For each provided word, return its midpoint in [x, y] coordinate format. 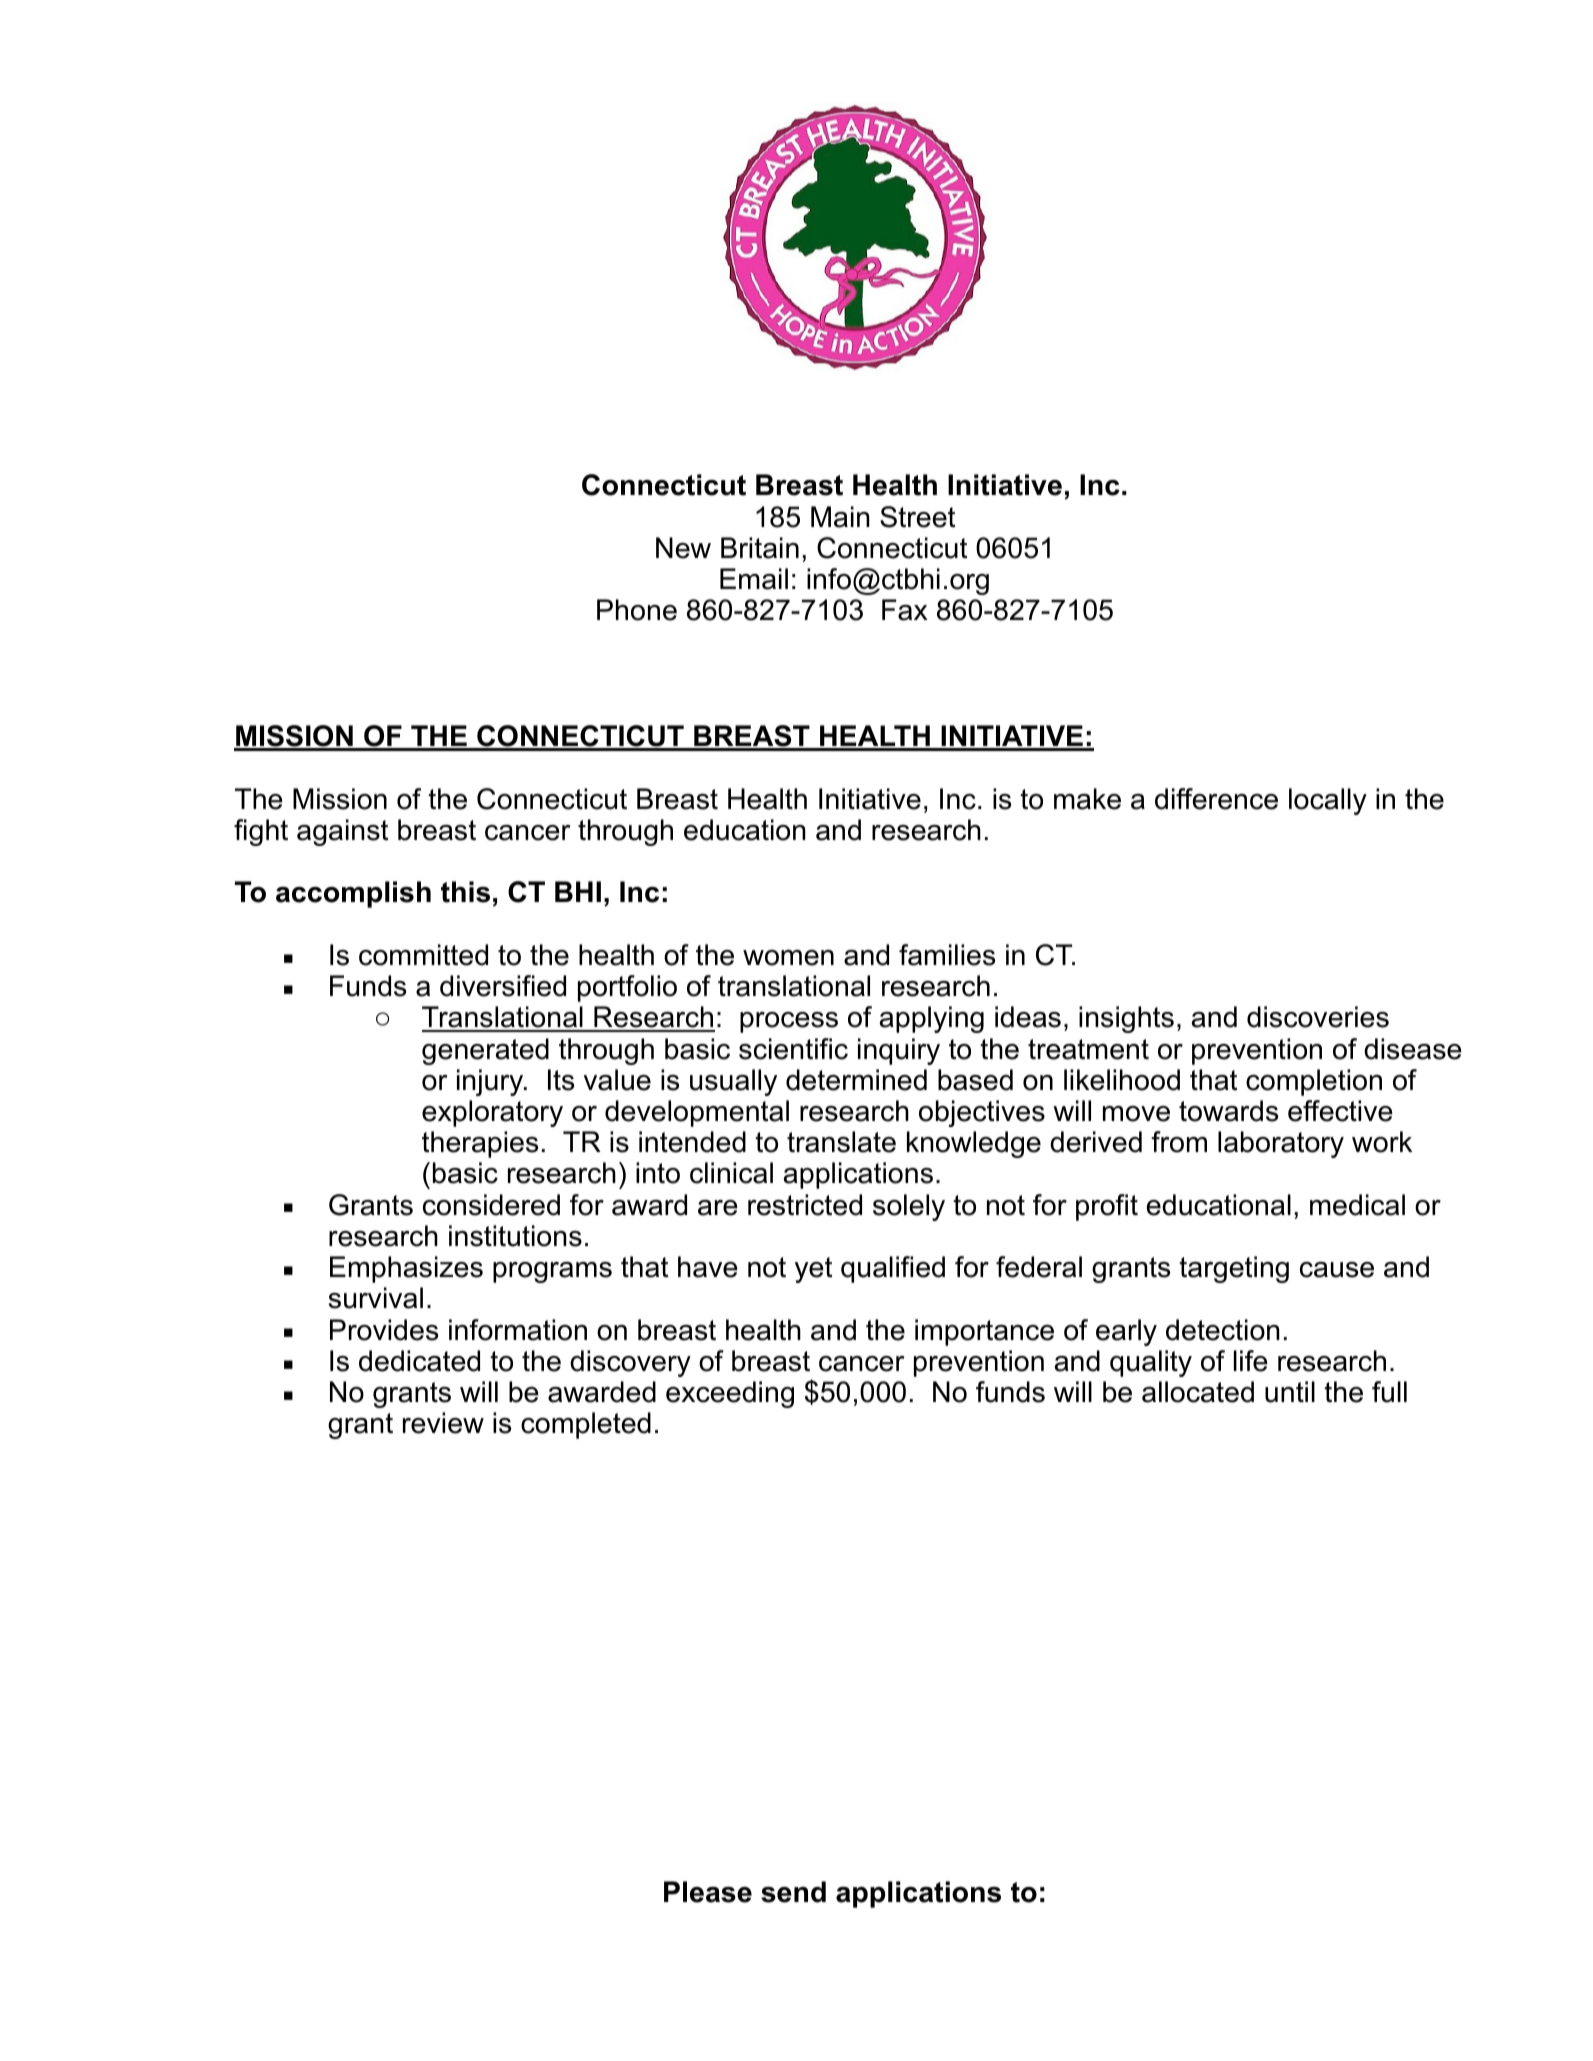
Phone [637, 610]
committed [423, 955]
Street [917, 517]
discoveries [1318, 1017]
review [443, 1423]
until [1290, 1392]
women [788, 958]
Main [840, 517]
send [793, 1892]
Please [708, 1892]
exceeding [730, 1394]
